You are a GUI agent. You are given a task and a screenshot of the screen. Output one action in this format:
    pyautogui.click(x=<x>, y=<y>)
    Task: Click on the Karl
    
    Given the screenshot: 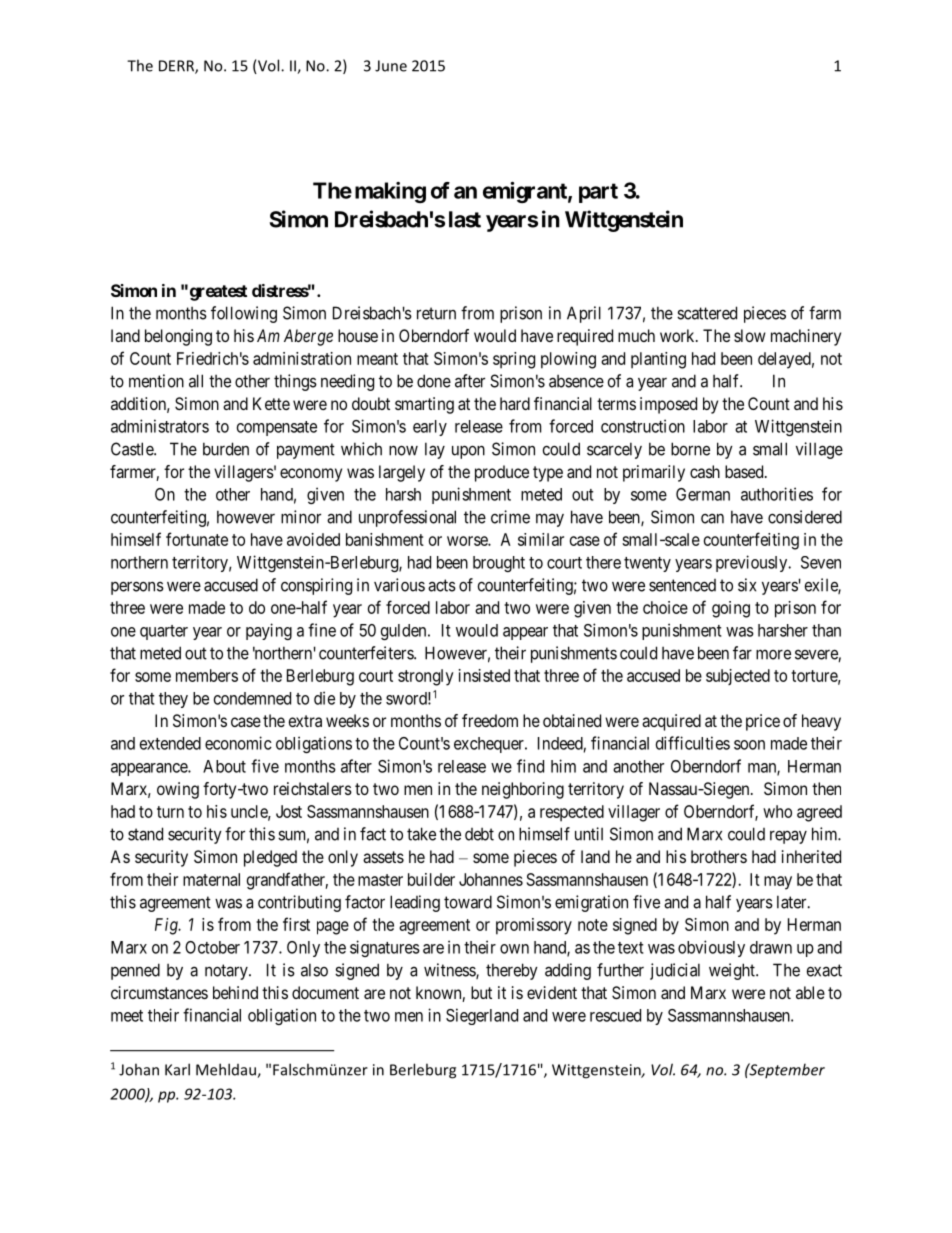 What is the action you would take?
    pyautogui.click(x=177, y=1069)
